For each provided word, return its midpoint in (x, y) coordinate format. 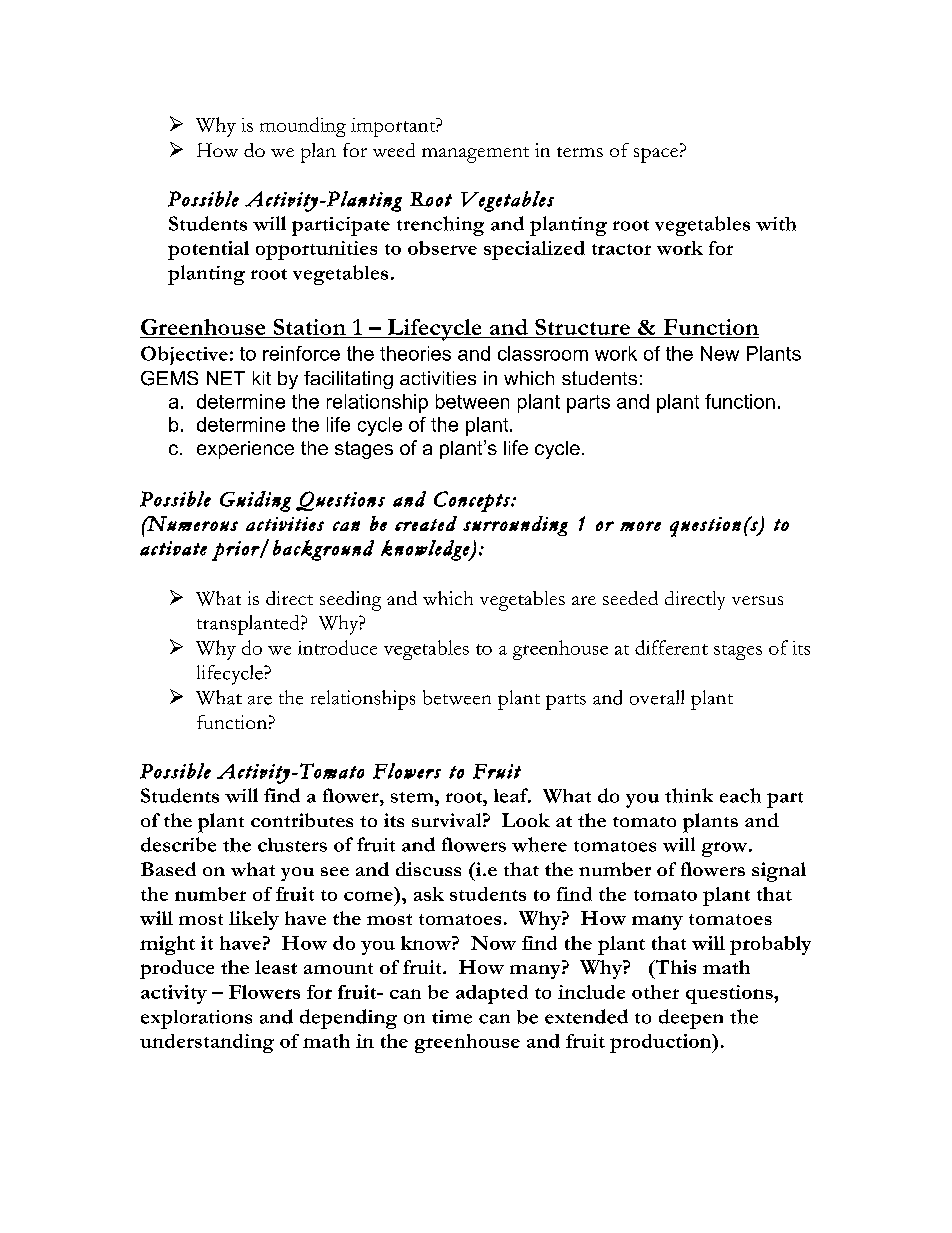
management (475, 155)
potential (208, 250)
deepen (691, 1019)
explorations (196, 1019)
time (452, 1017)
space (657, 155)
